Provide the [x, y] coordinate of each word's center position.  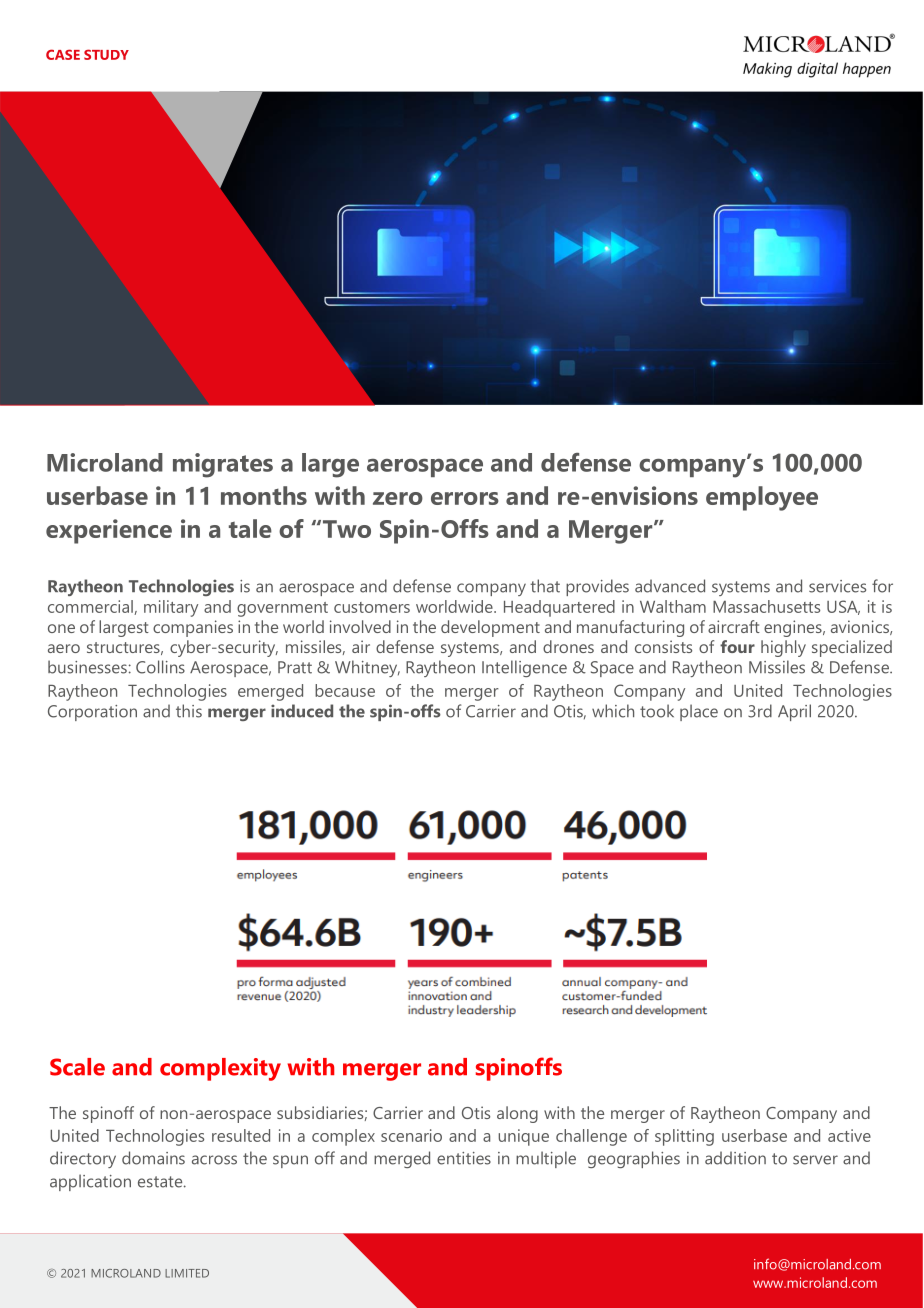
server [815, 1160]
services [837, 586]
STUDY [106, 54]
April [794, 712]
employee [762, 498]
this [189, 711]
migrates [223, 465]
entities [464, 1158]
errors [465, 498]
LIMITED [187, 1273]
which [613, 711]
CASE [63, 54]
